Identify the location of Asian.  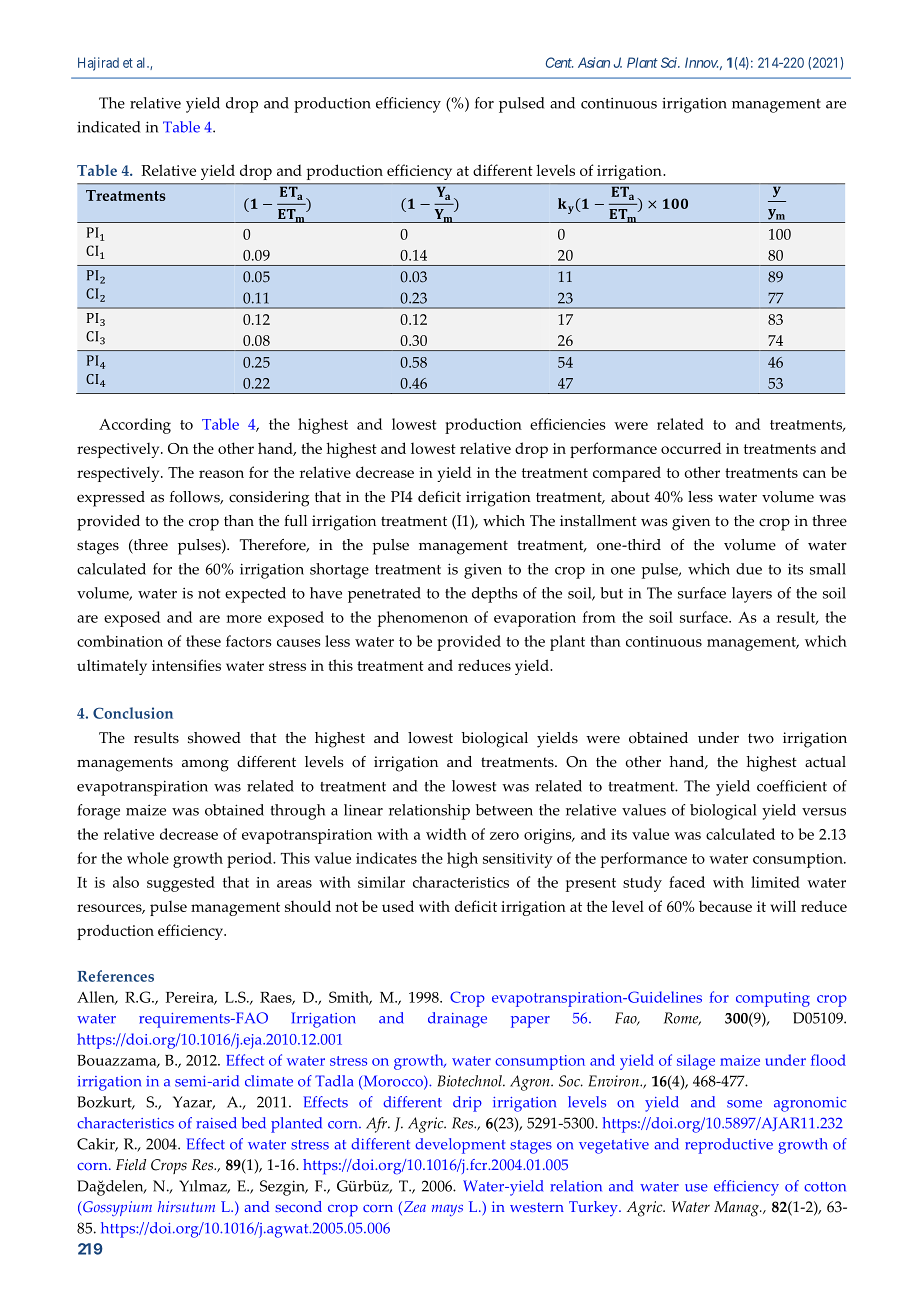
(594, 62).
